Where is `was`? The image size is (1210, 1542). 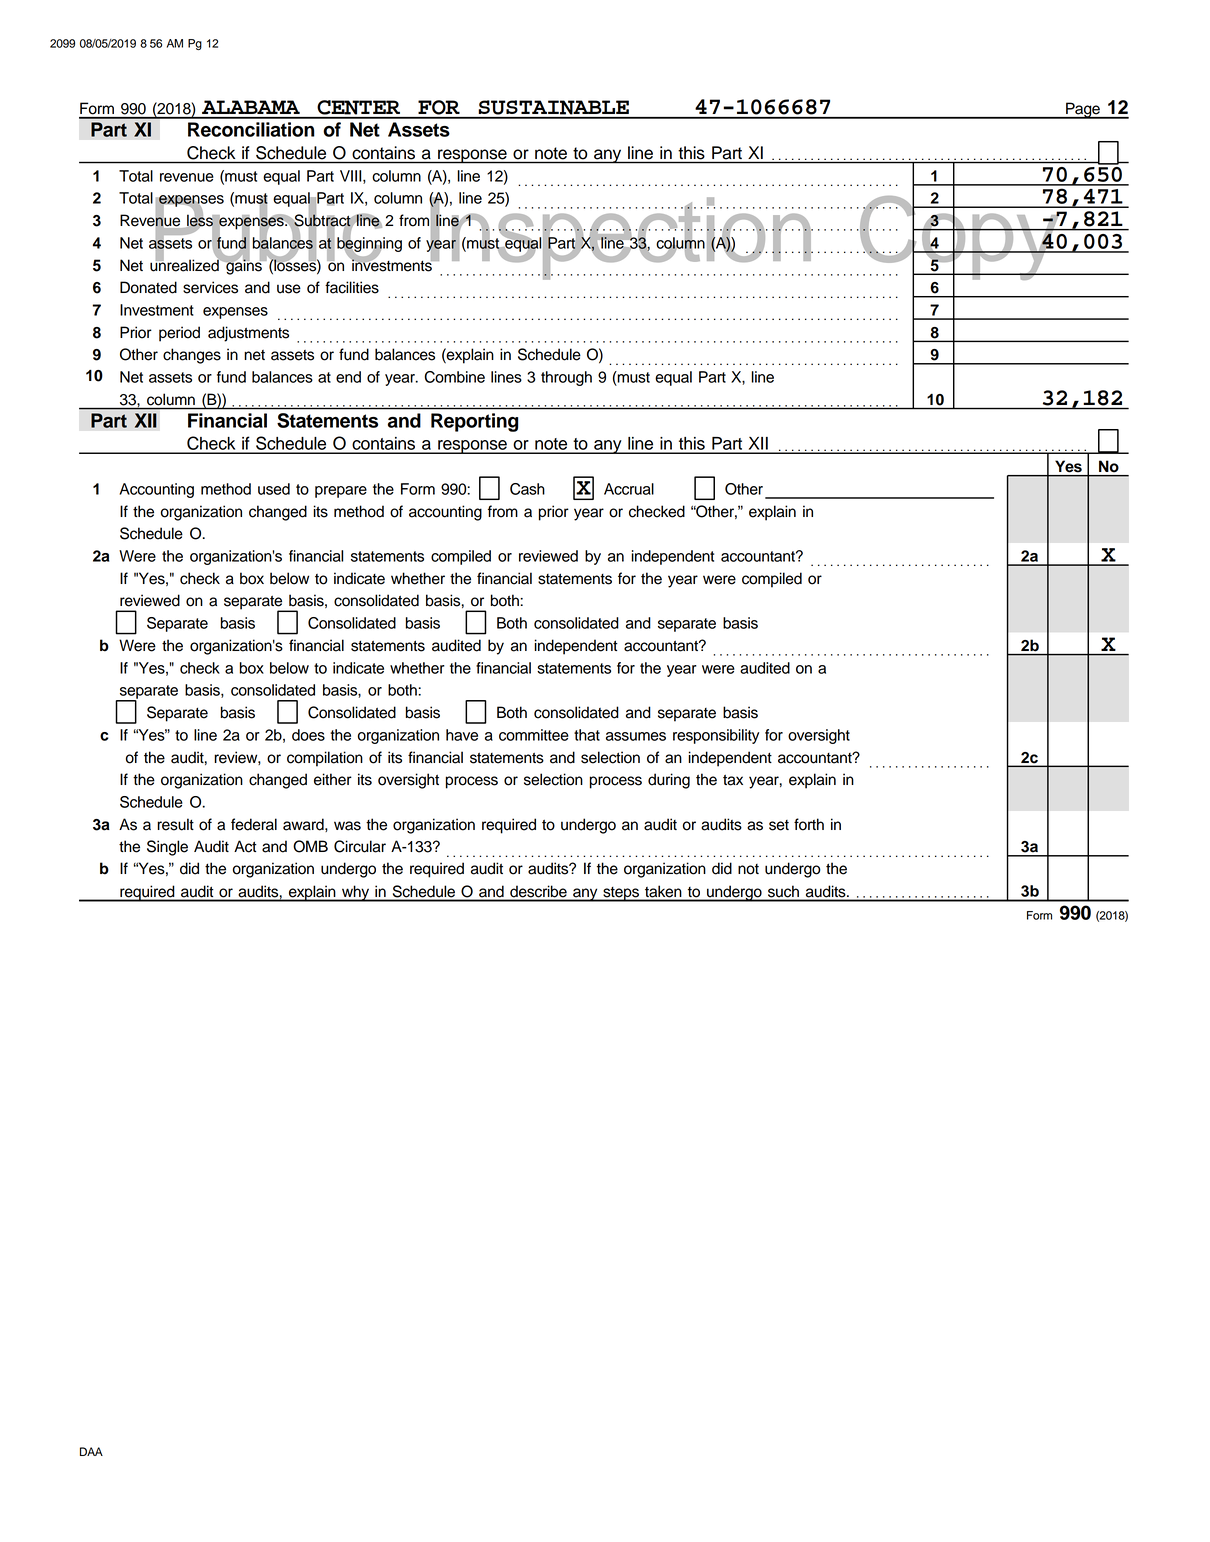 was is located at coordinates (347, 826).
